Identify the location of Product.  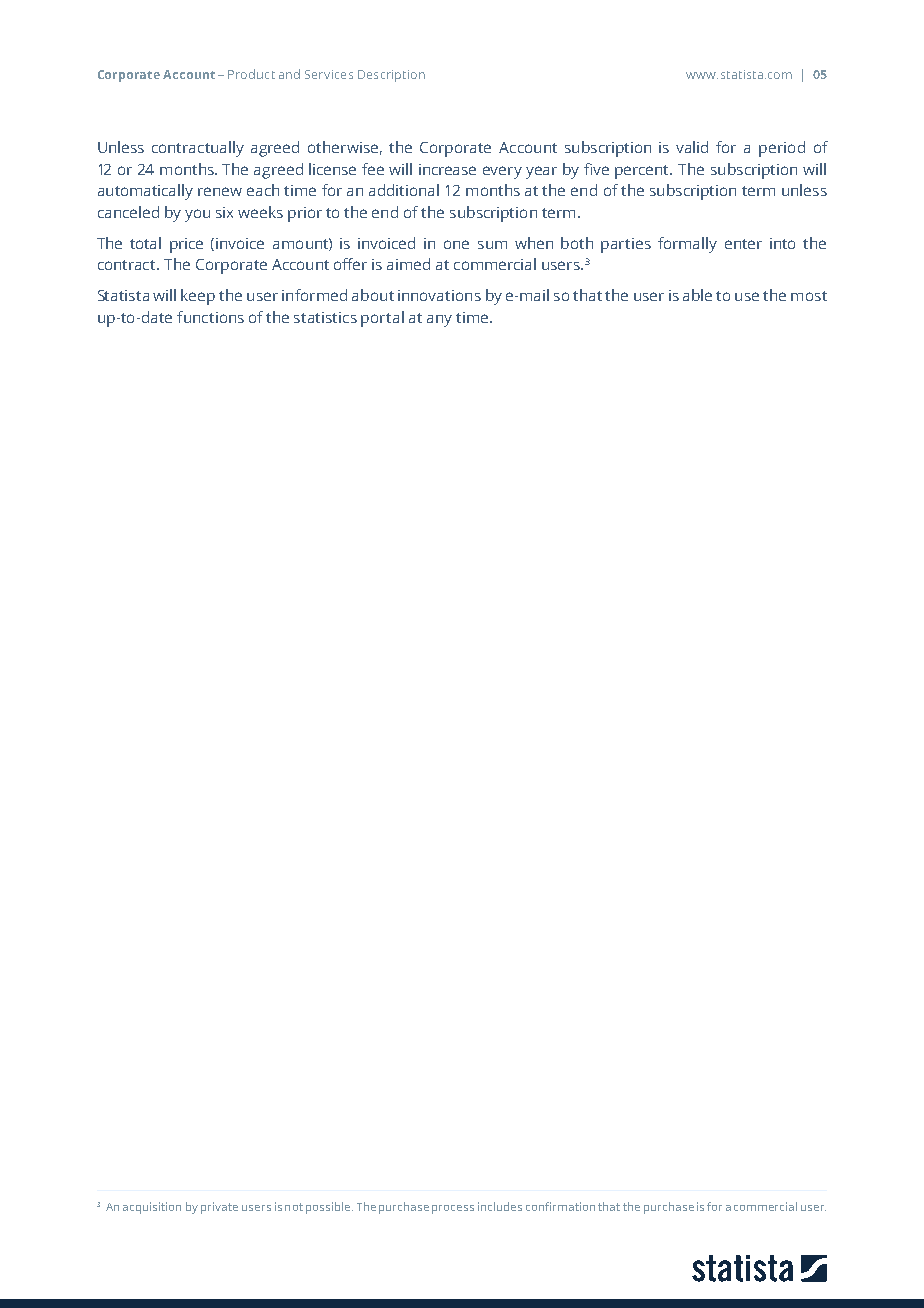
(251, 74).
